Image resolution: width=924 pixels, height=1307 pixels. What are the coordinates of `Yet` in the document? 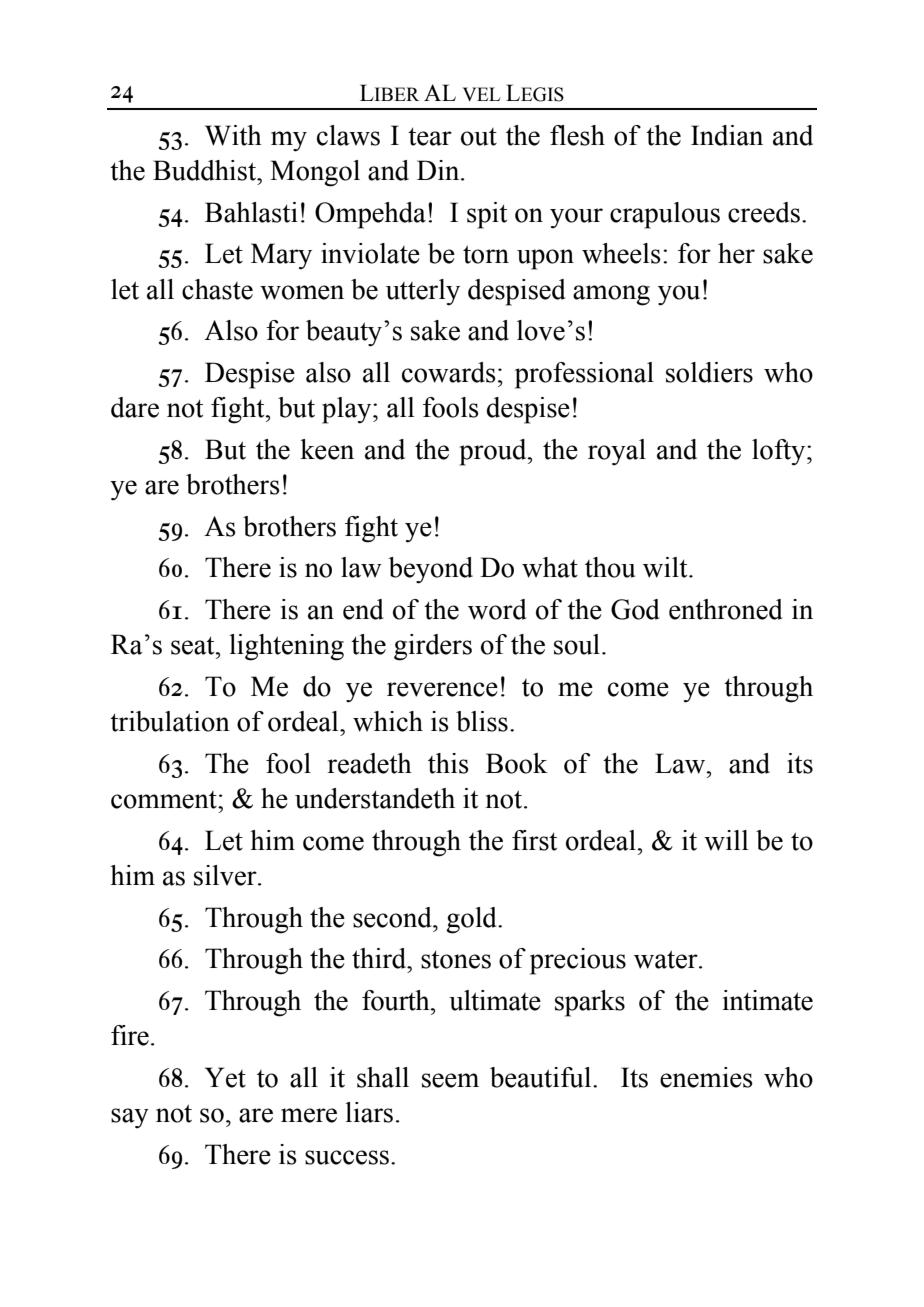 It's located at (225, 1077).
